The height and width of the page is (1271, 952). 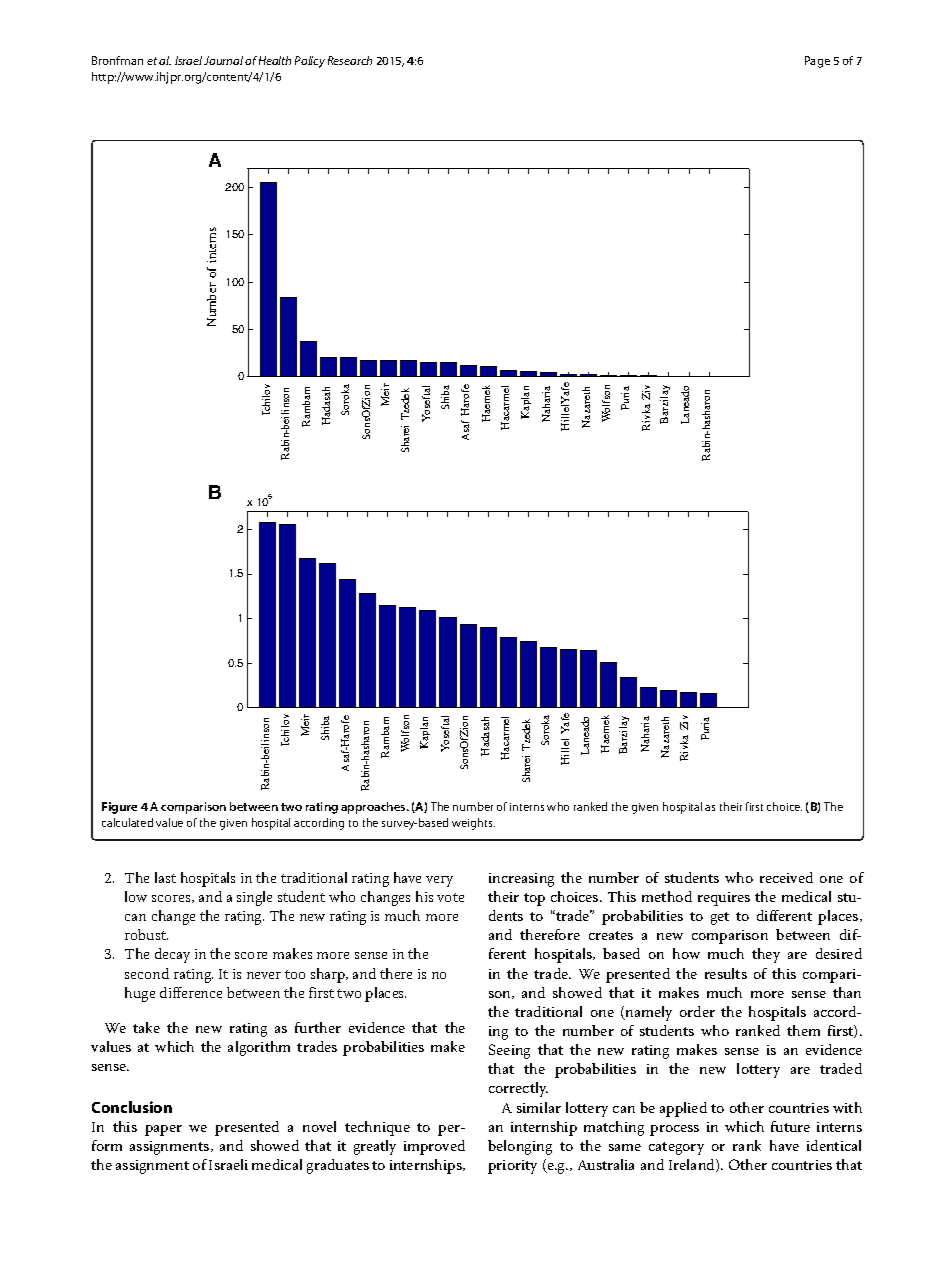 I want to click on Figure, so click(x=119, y=808).
